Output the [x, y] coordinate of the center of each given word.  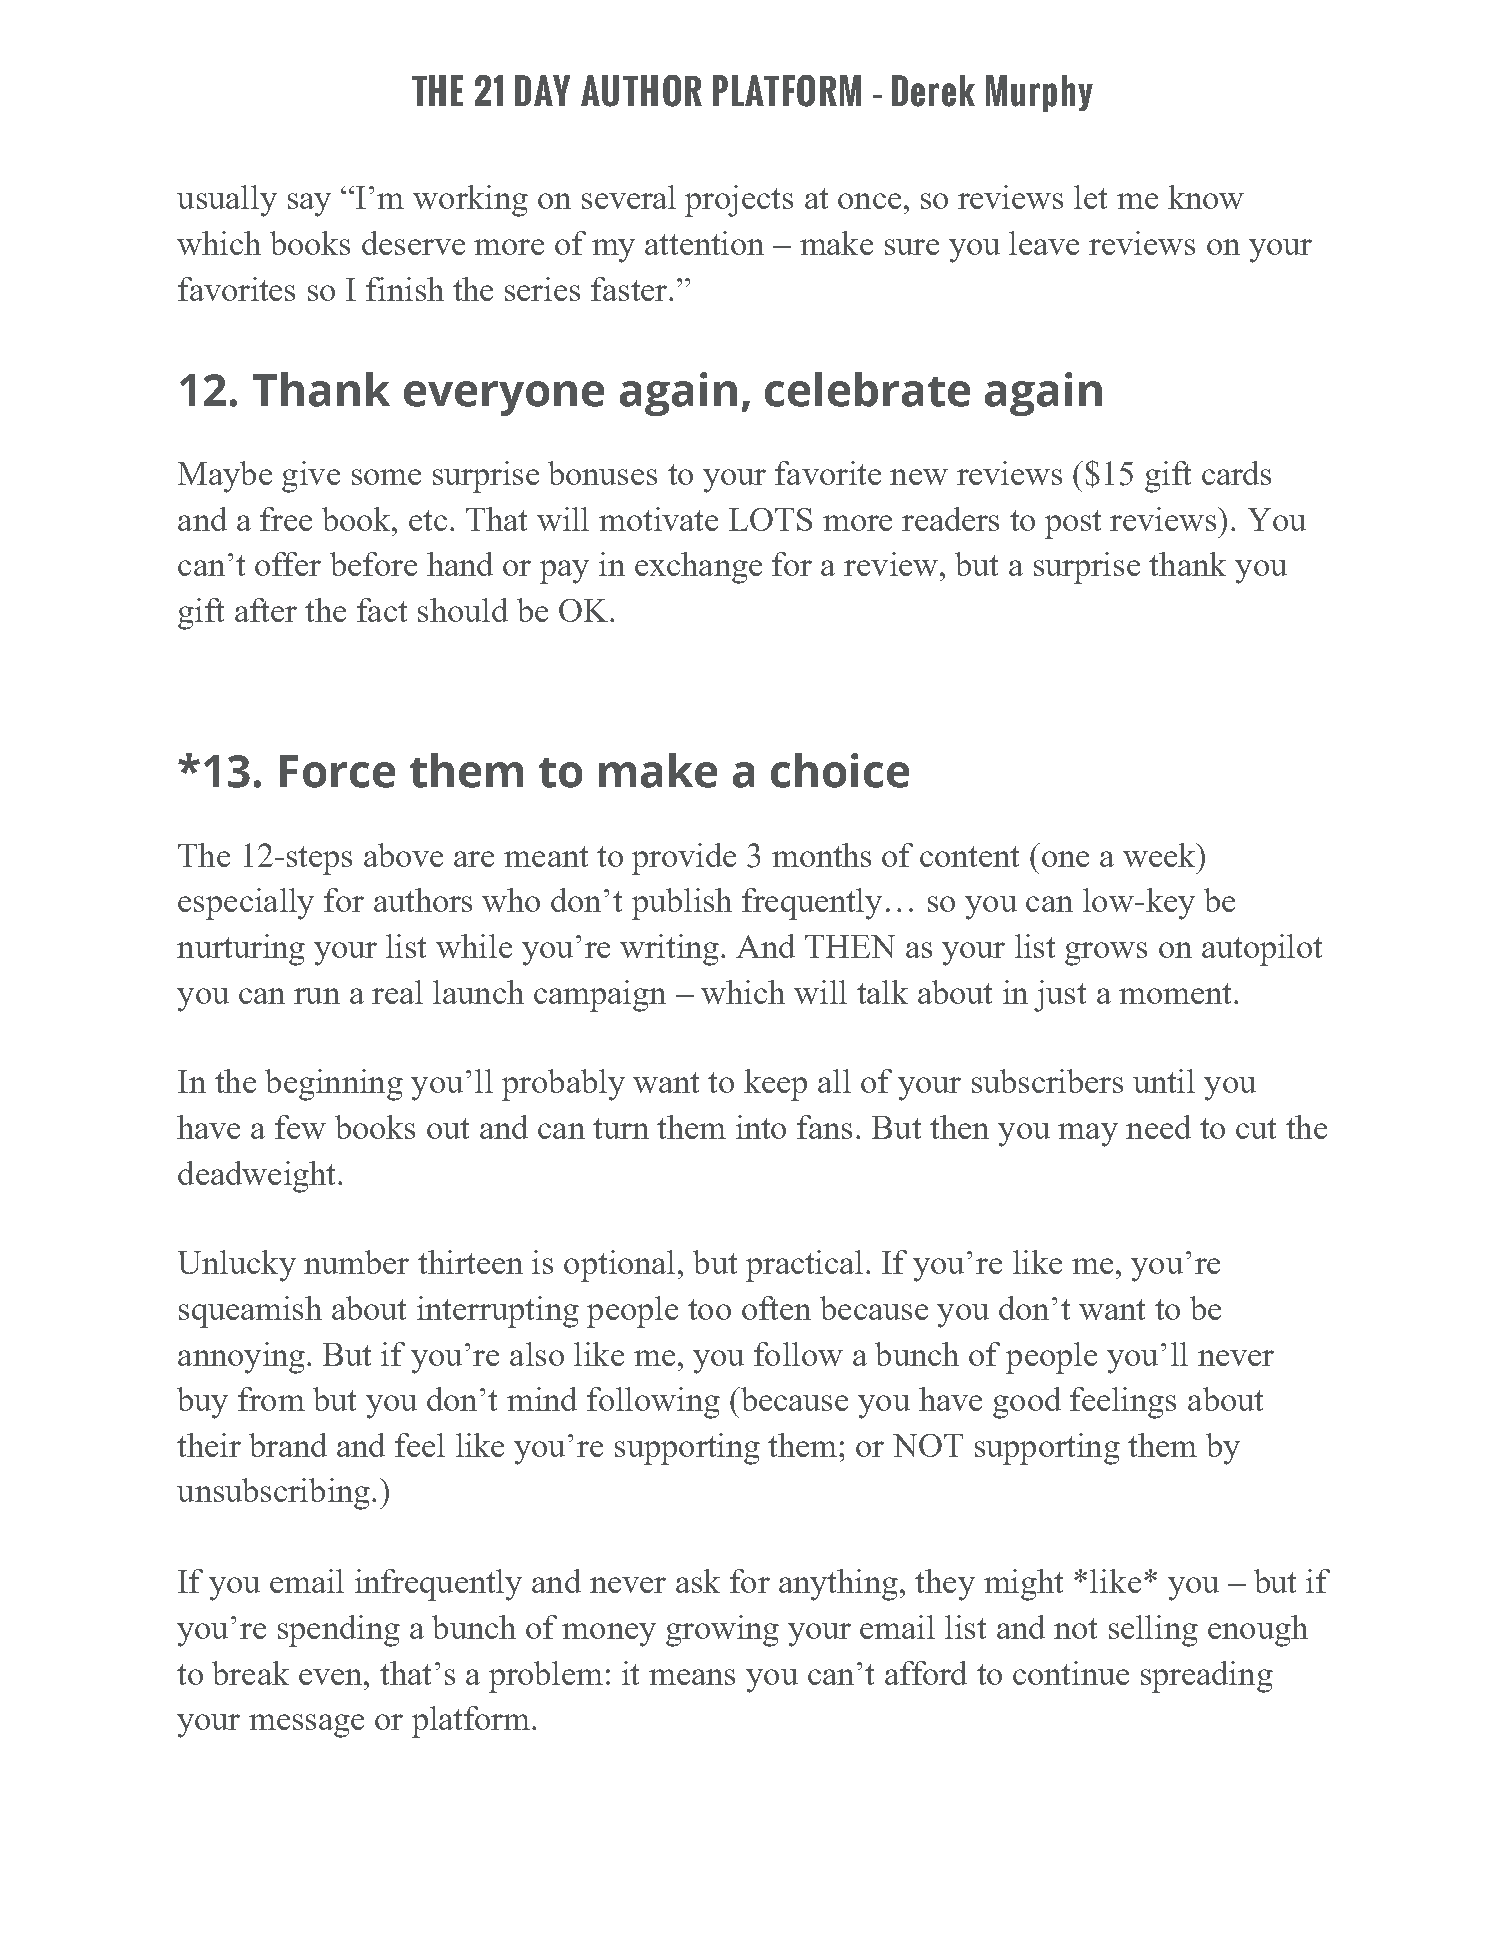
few [300, 1127]
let [1090, 197]
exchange [698, 568]
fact [382, 610]
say [309, 205]
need [1158, 1127]
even [332, 1677]
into [761, 1127]
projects [739, 201]
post [1073, 524]
